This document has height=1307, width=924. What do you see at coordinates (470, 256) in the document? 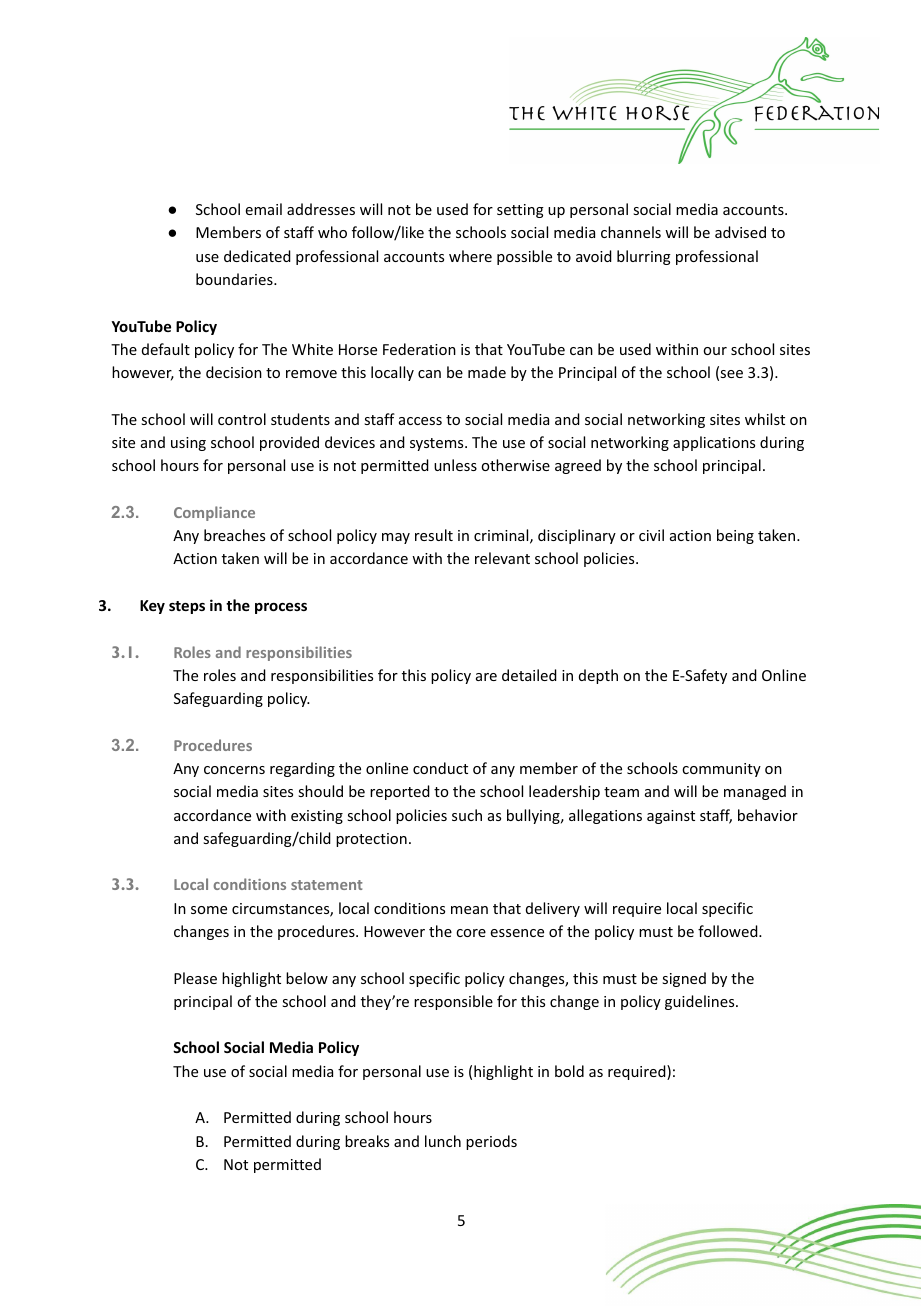
I see `where` at bounding box center [470, 256].
